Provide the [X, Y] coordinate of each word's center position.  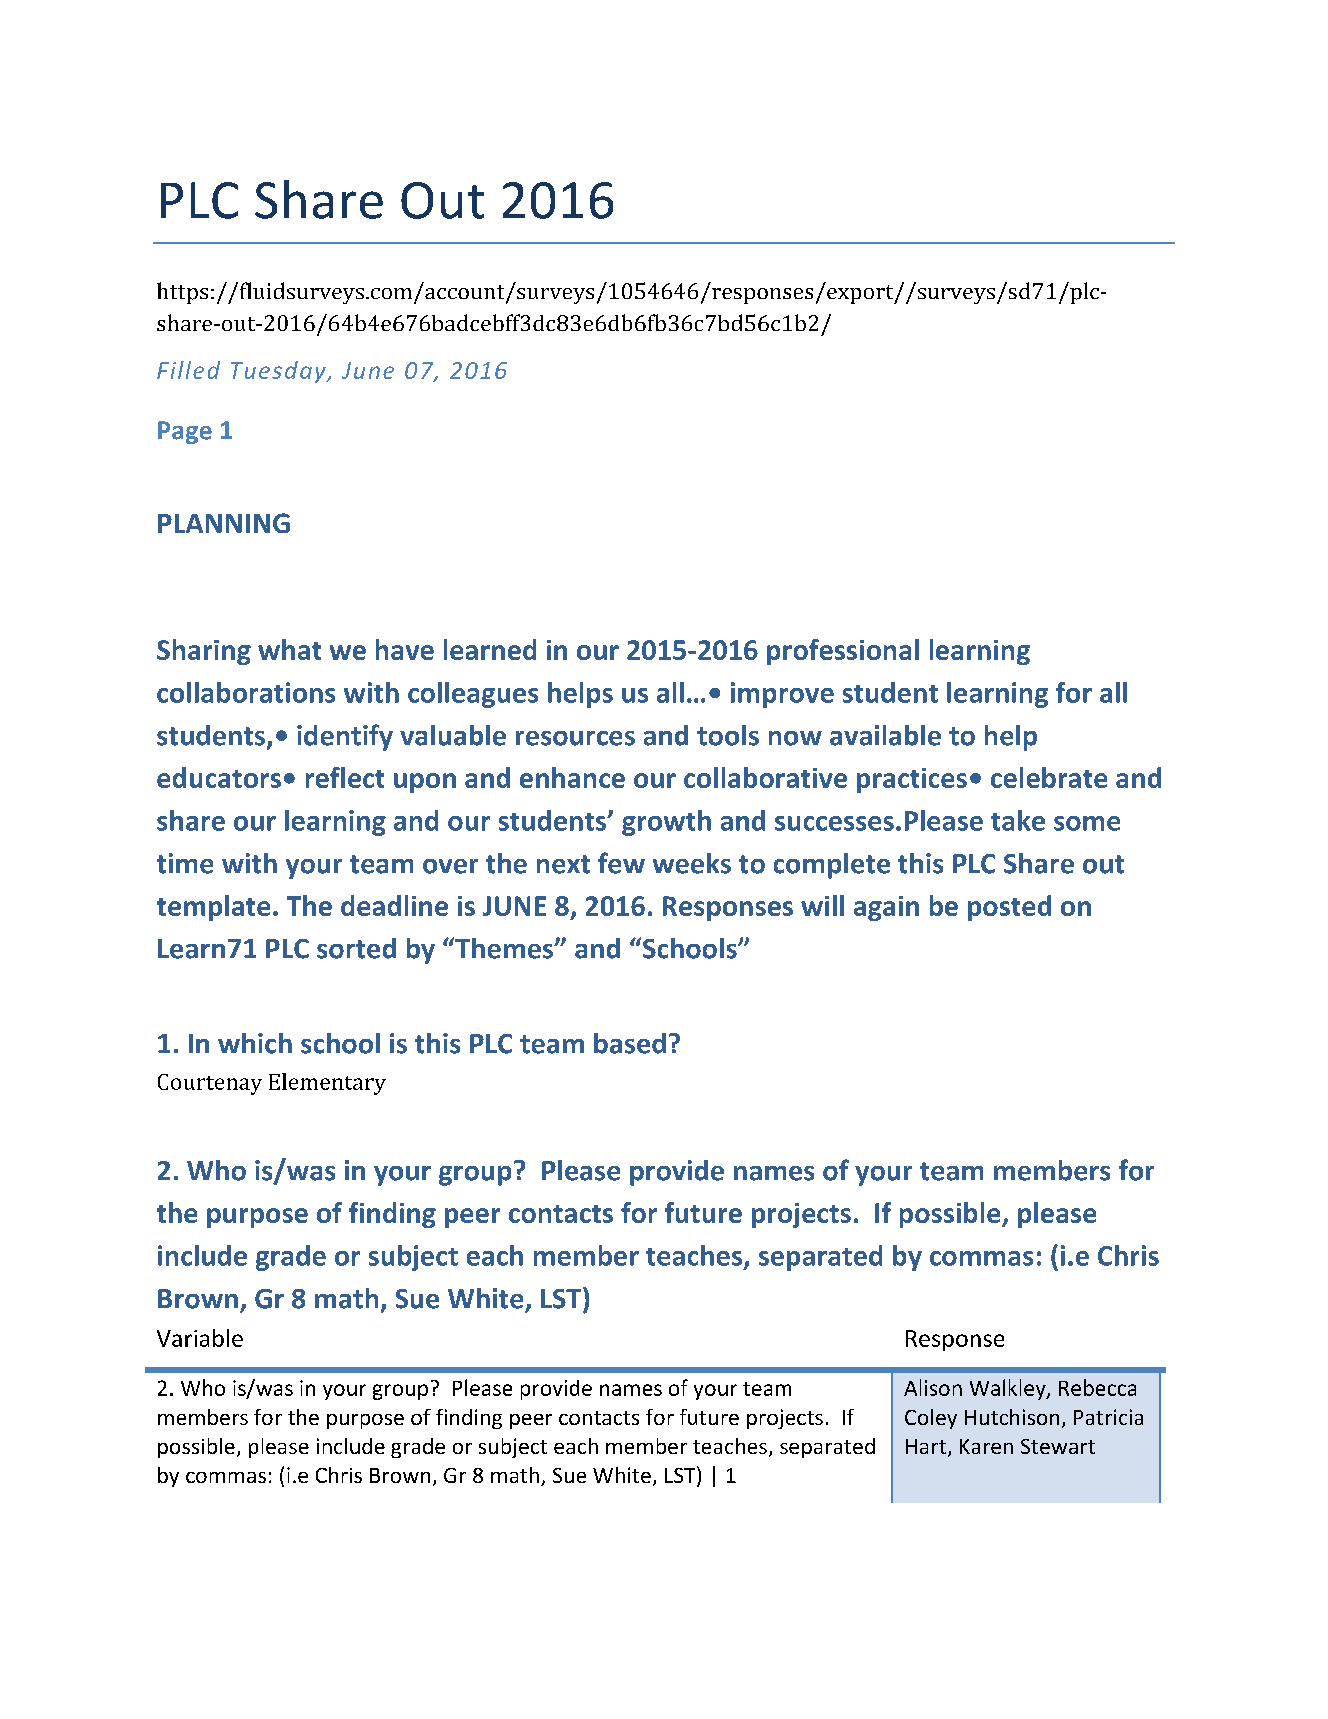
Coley [931, 1419]
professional [843, 652]
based [630, 1043]
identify [345, 737]
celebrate [1049, 777]
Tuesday [279, 372]
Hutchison [1012, 1417]
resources [575, 738]
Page [185, 432]
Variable [200, 1338]
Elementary [327, 1084]
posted [1009, 908]
